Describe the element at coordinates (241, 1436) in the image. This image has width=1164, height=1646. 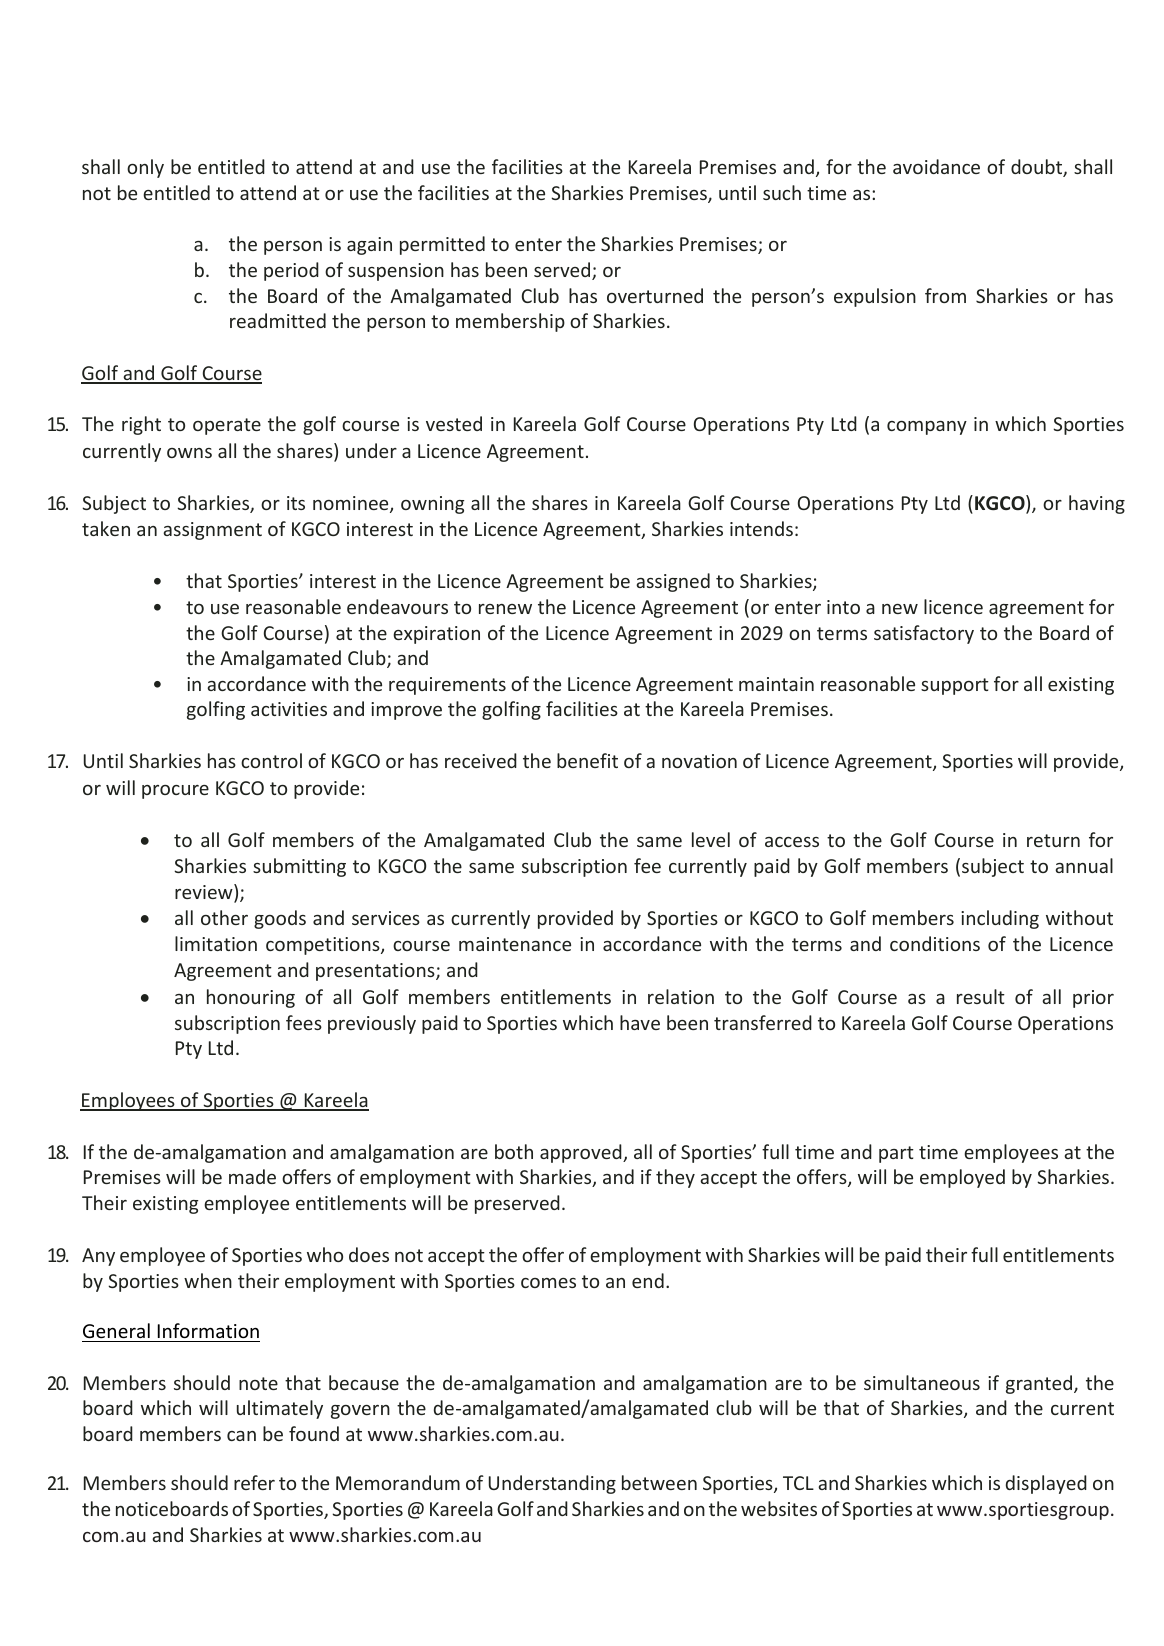
I see `can` at that location.
